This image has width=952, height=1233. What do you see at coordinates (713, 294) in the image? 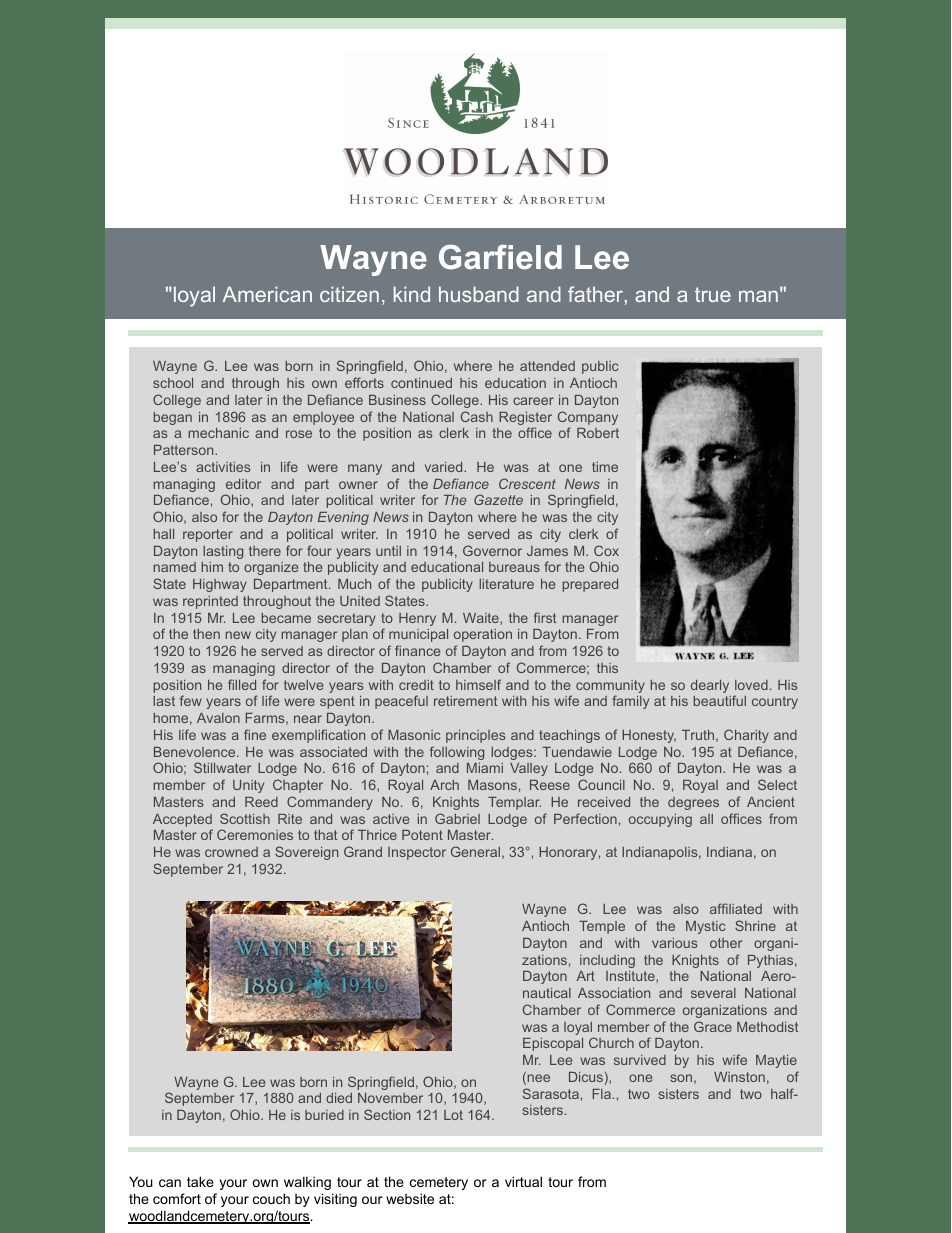
I see `true` at bounding box center [713, 294].
